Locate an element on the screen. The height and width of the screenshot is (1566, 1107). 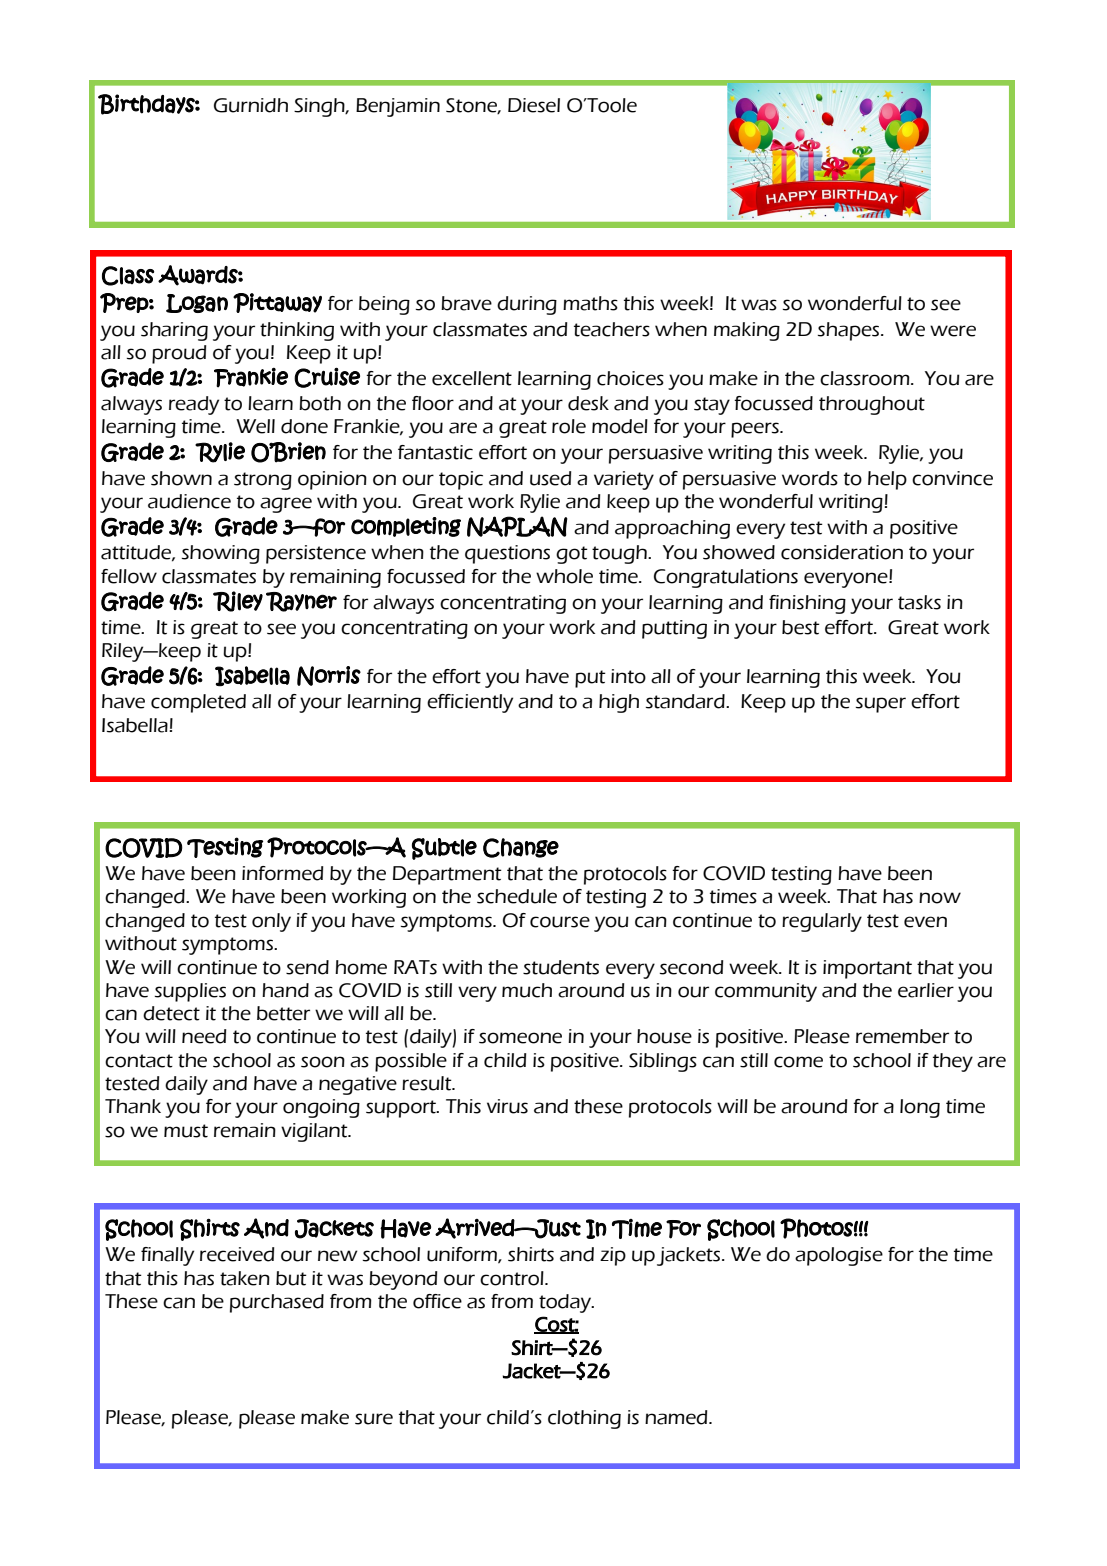
clothing is located at coordinates (584, 1419).
